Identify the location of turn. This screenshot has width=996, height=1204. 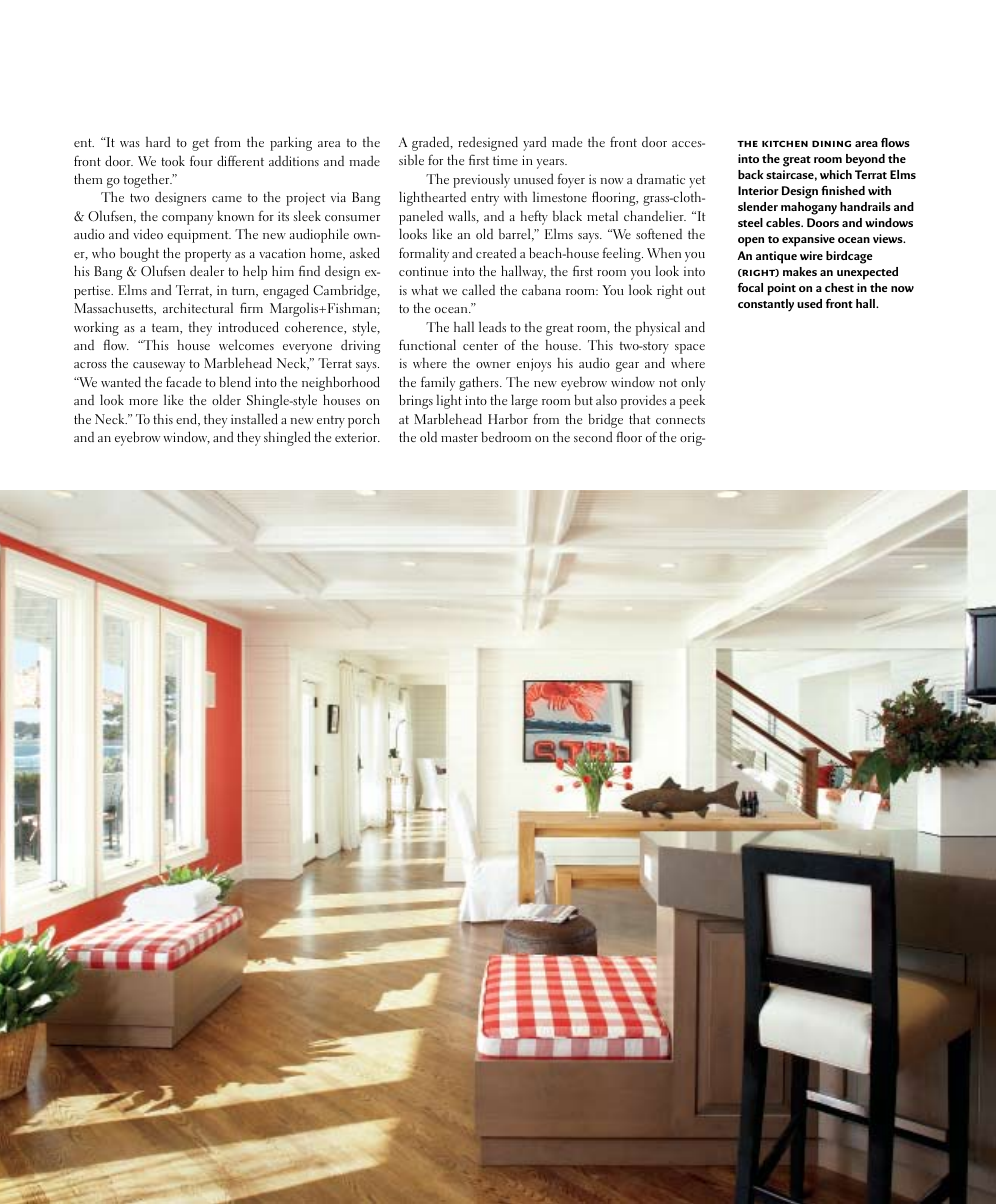
(244, 291).
